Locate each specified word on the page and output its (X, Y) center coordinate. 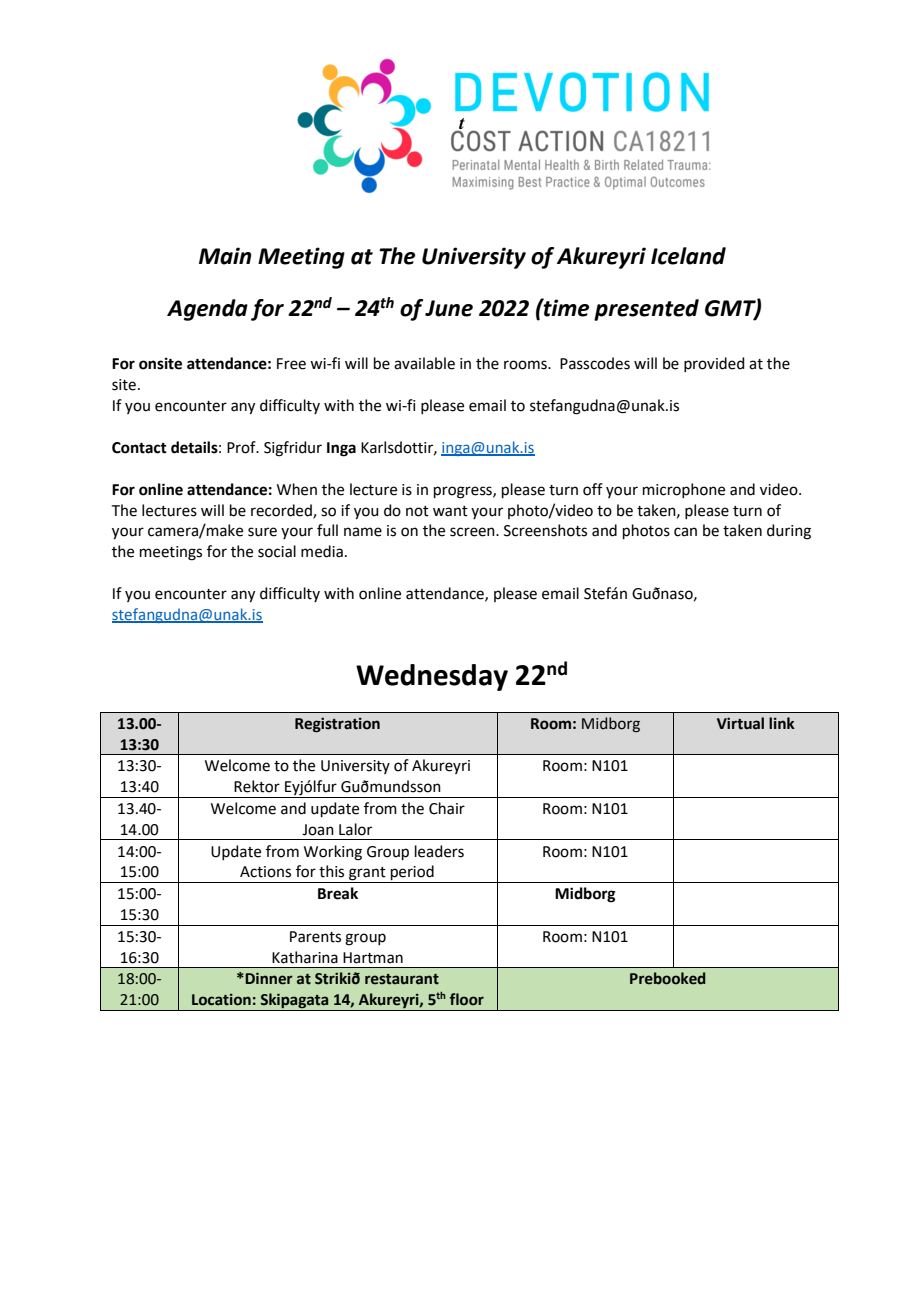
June (449, 308)
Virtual (740, 723)
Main (225, 256)
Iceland (688, 256)
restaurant (402, 979)
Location (221, 1000)
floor (467, 999)
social (277, 551)
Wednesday (432, 677)
